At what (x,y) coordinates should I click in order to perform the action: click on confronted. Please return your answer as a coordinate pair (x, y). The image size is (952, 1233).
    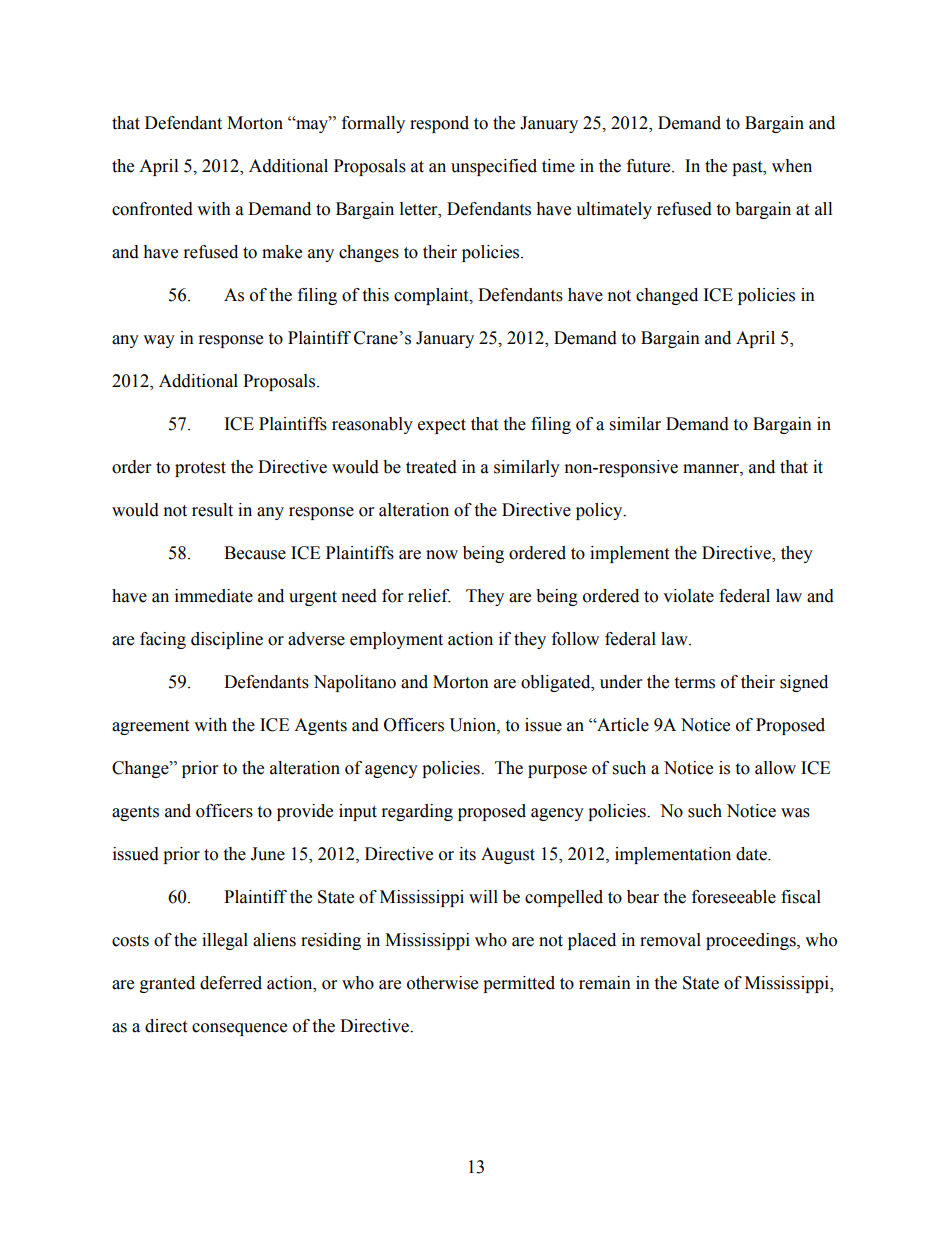
    Looking at the image, I should click on (152, 209).
